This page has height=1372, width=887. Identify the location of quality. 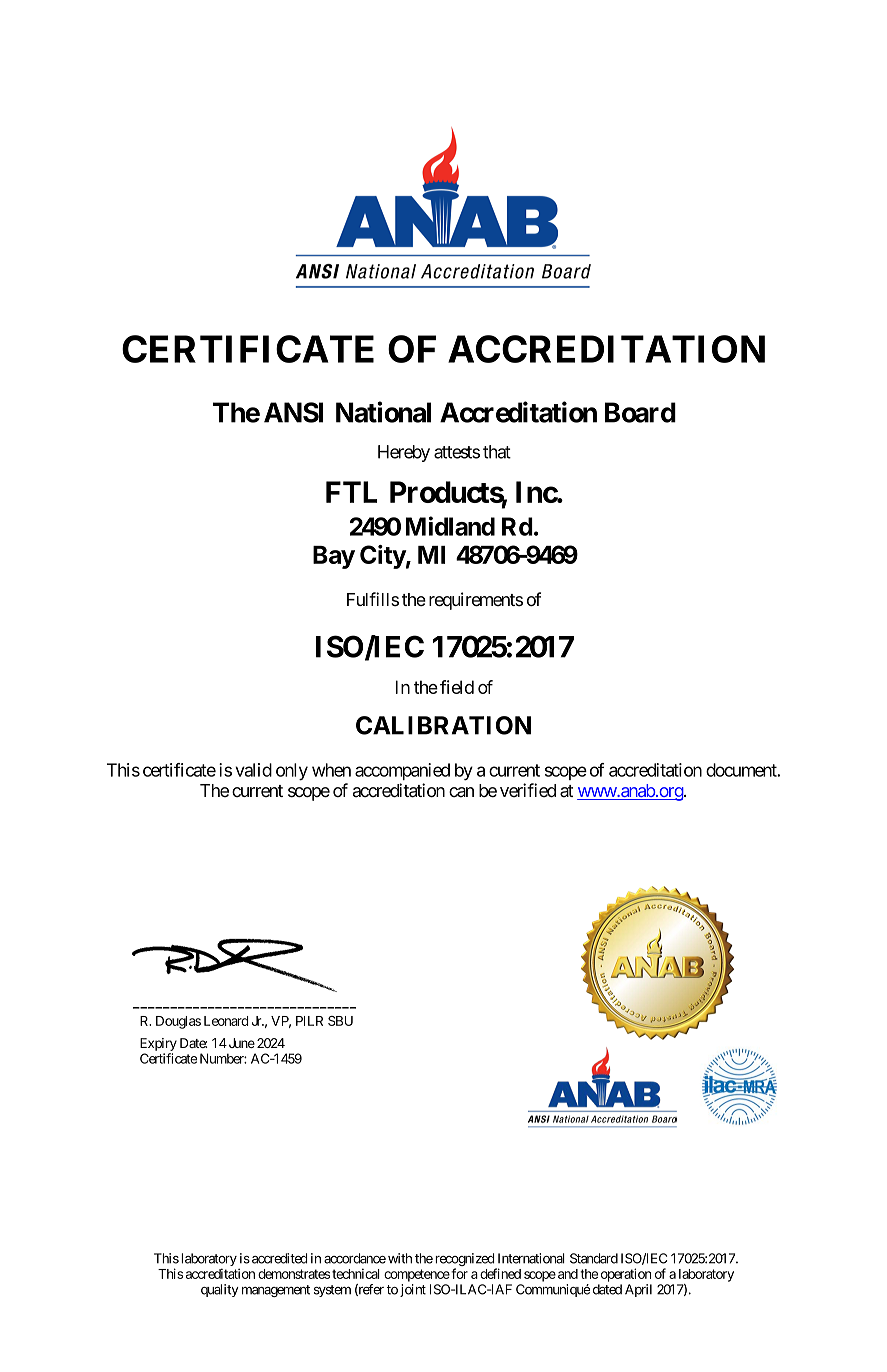
(220, 1290).
